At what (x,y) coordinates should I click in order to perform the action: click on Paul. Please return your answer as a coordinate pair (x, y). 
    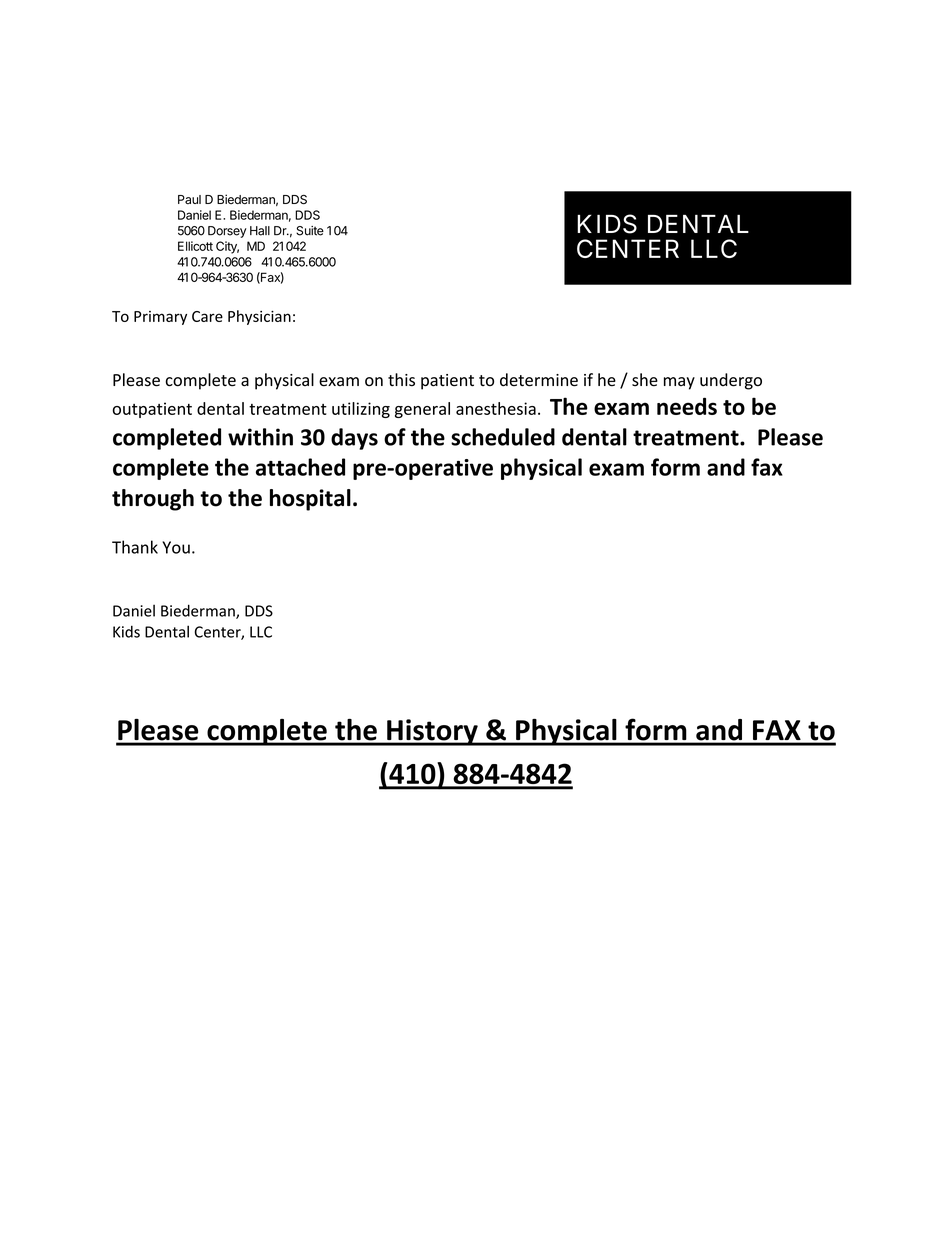
    Looking at the image, I should click on (189, 199).
